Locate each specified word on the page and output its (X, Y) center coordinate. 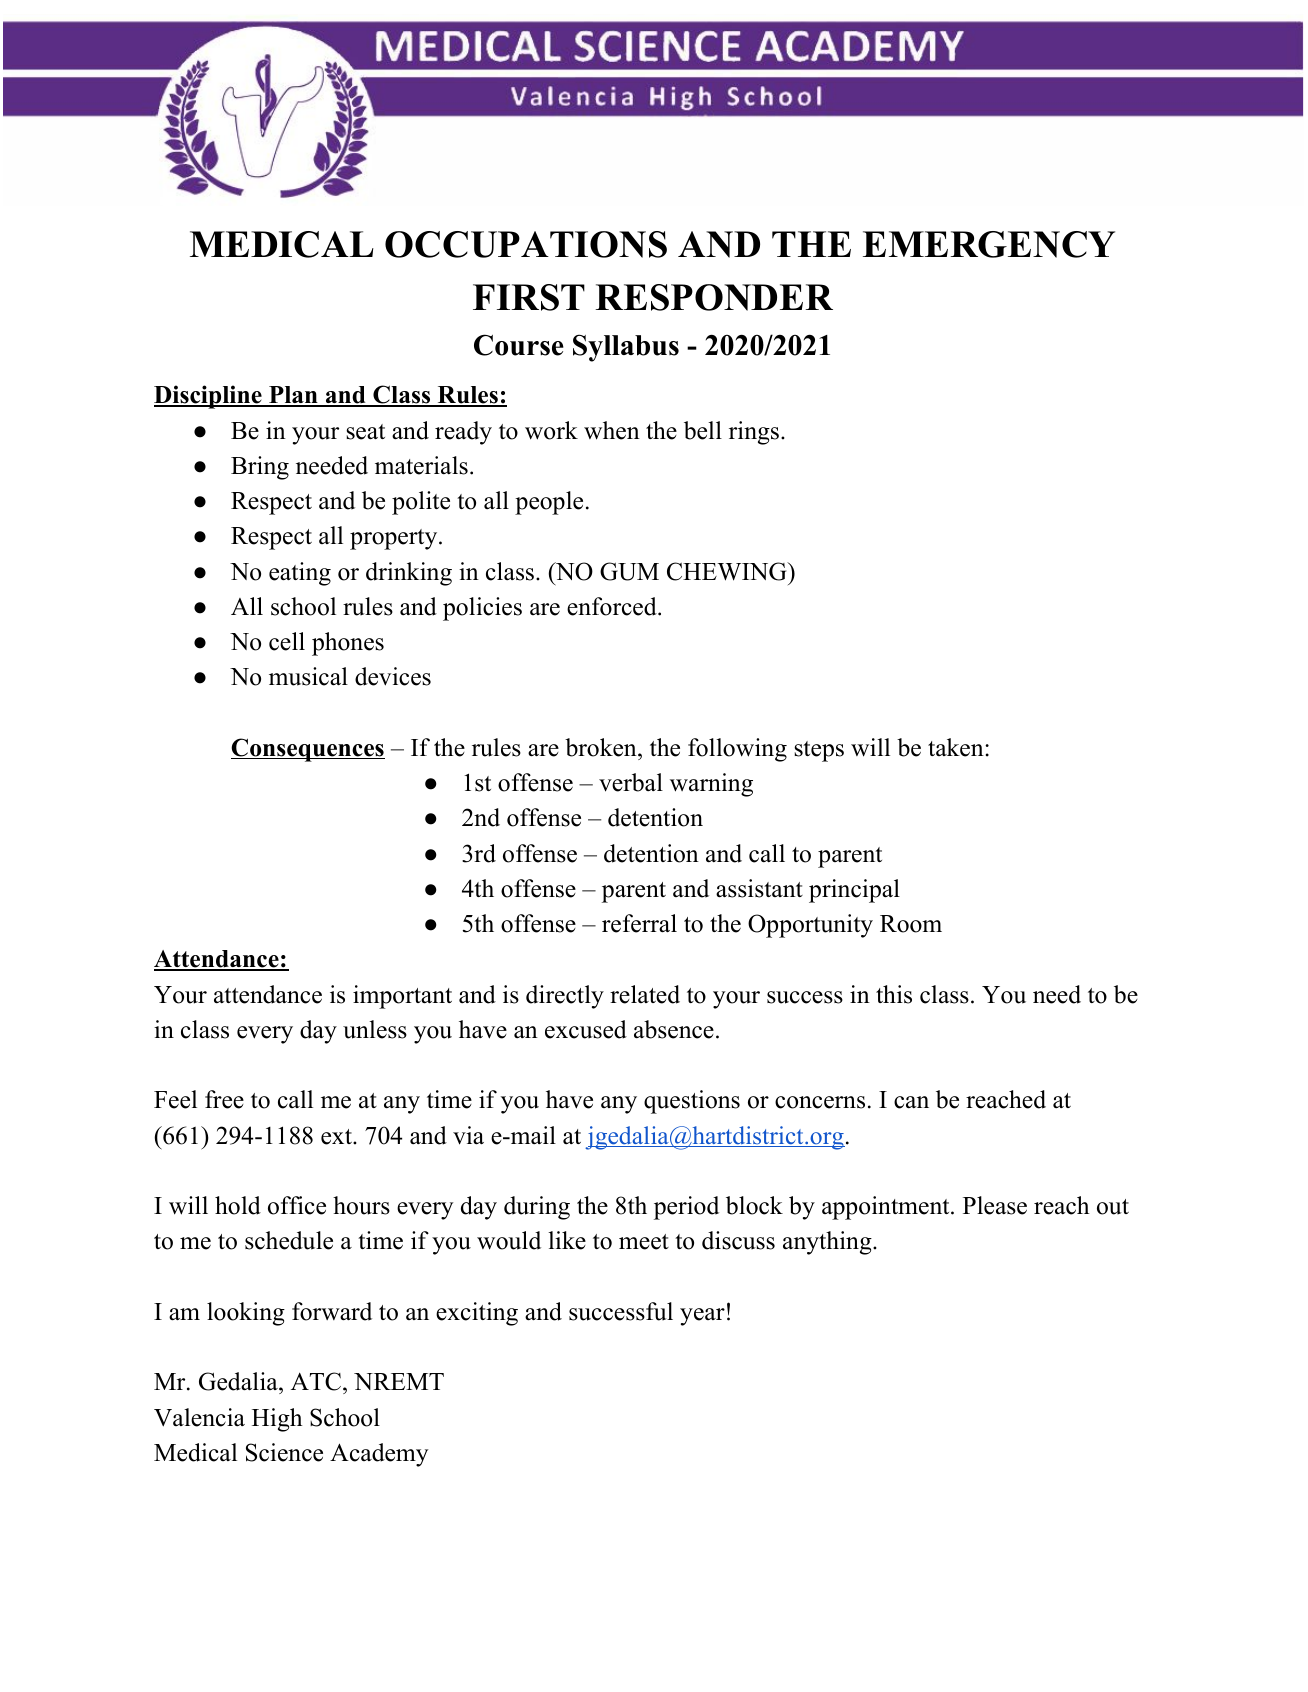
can (911, 1102)
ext (337, 1137)
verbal (631, 782)
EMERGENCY (989, 244)
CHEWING (728, 571)
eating (300, 574)
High (277, 1420)
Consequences (308, 750)
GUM (629, 571)
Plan (293, 396)
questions (692, 1102)
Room (911, 924)
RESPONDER (714, 297)
